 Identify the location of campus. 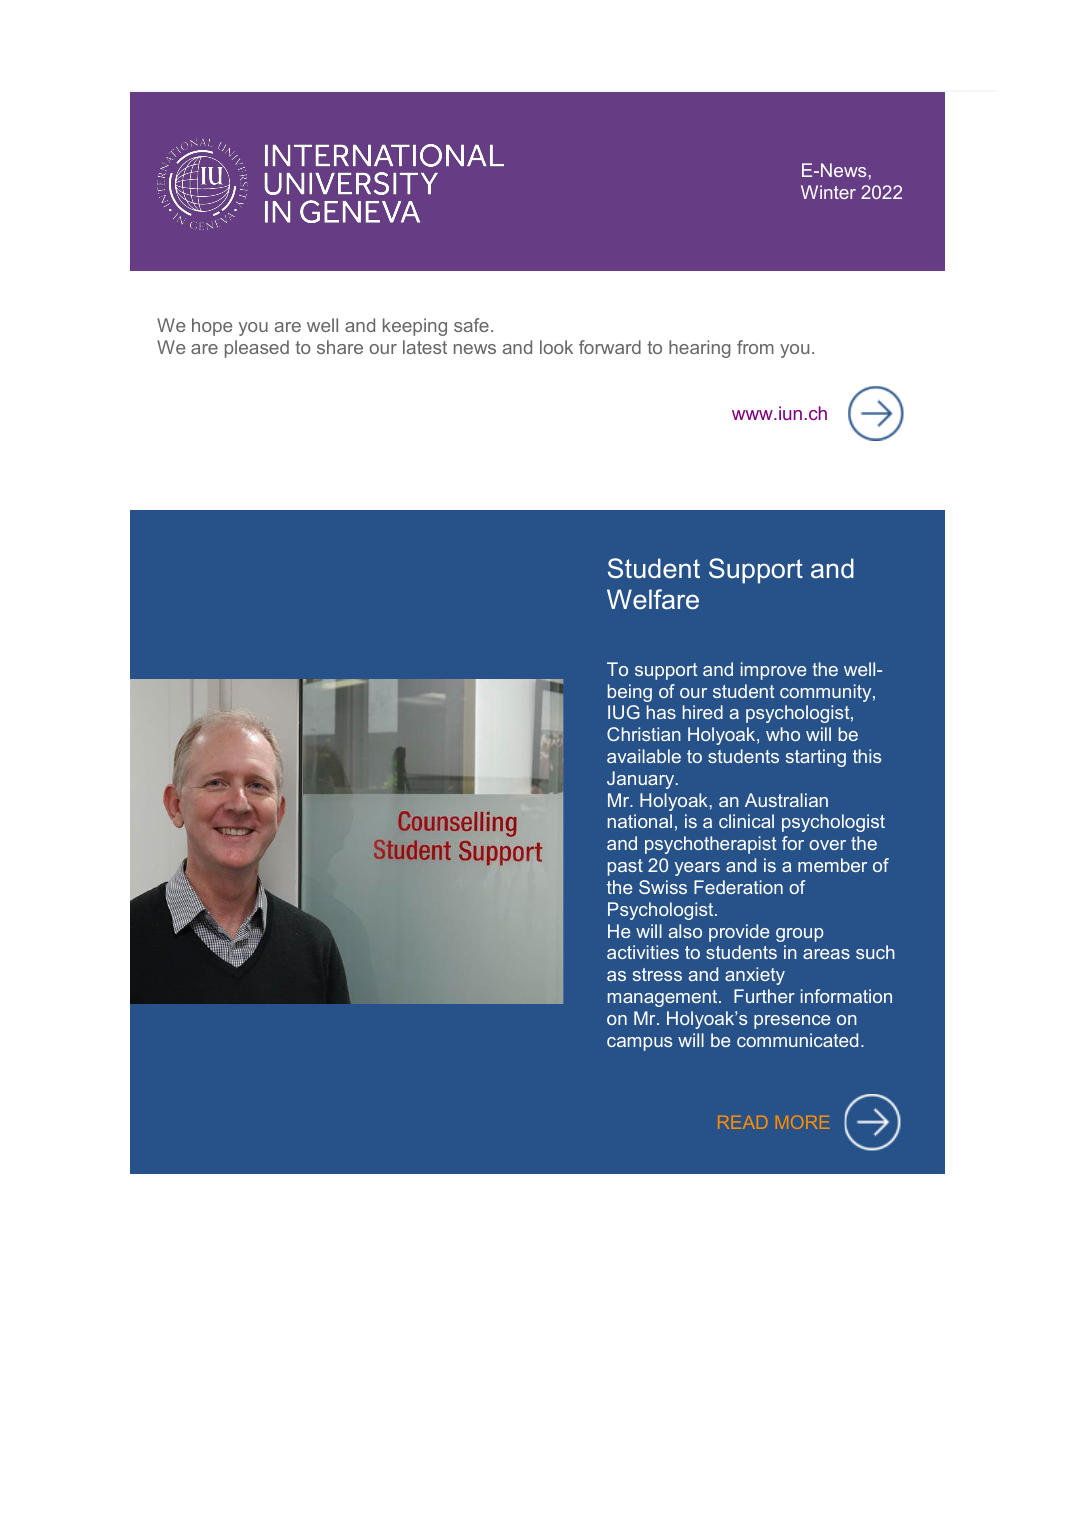
(639, 1044).
